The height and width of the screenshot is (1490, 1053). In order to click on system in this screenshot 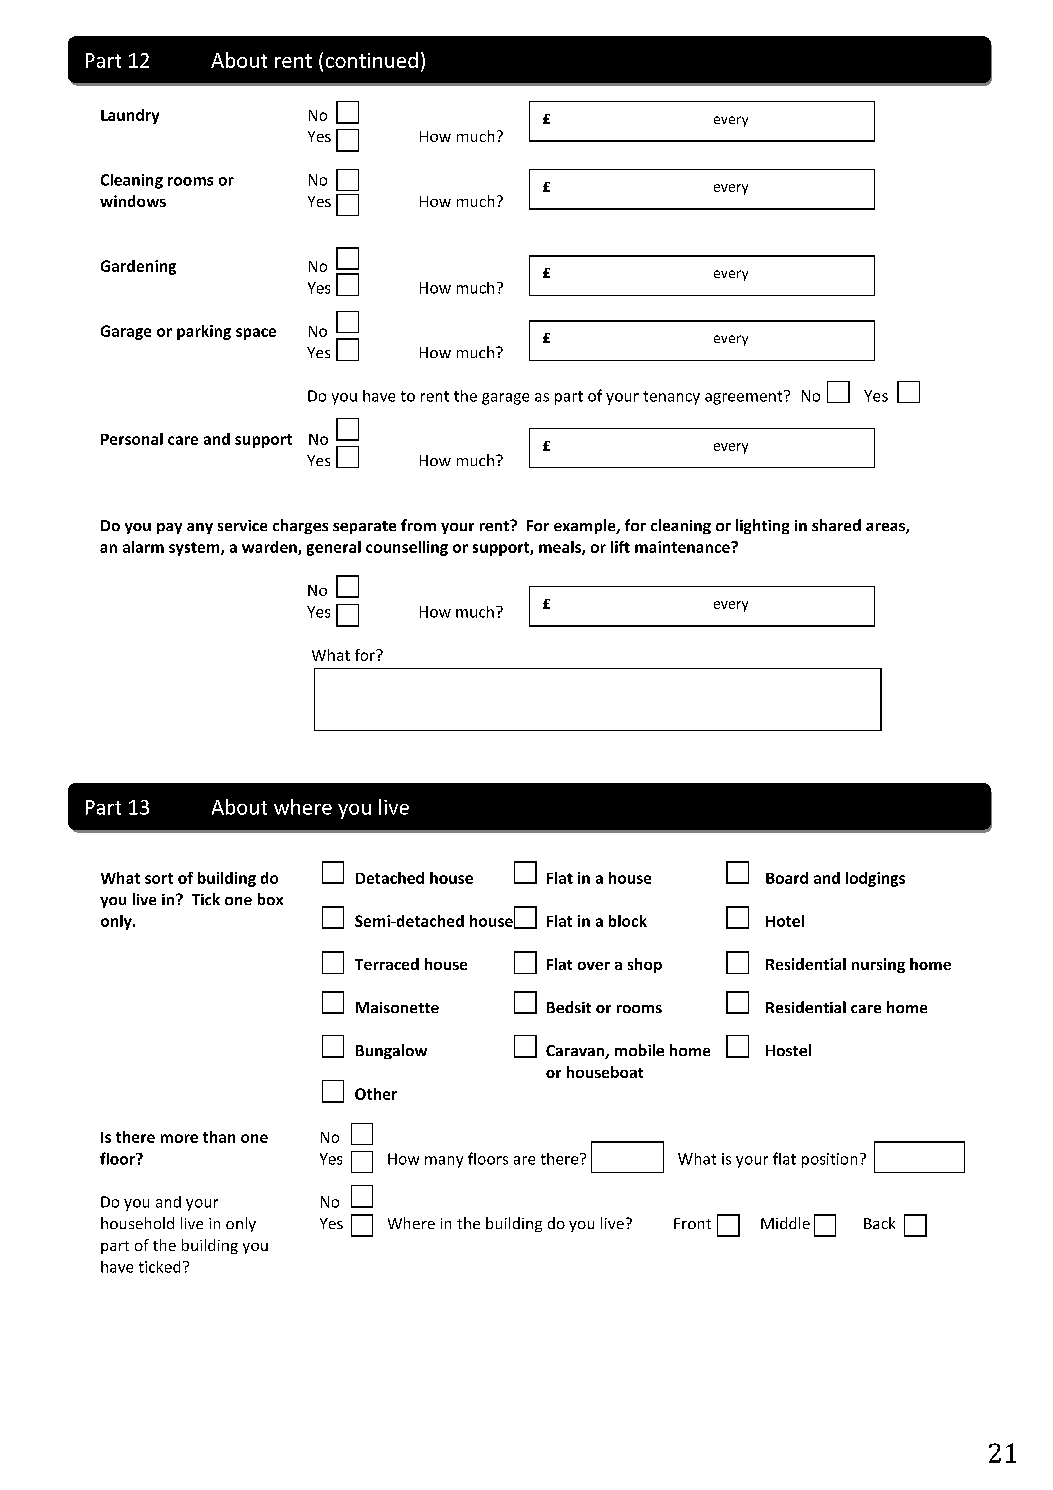, I will do `click(195, 549)`.
